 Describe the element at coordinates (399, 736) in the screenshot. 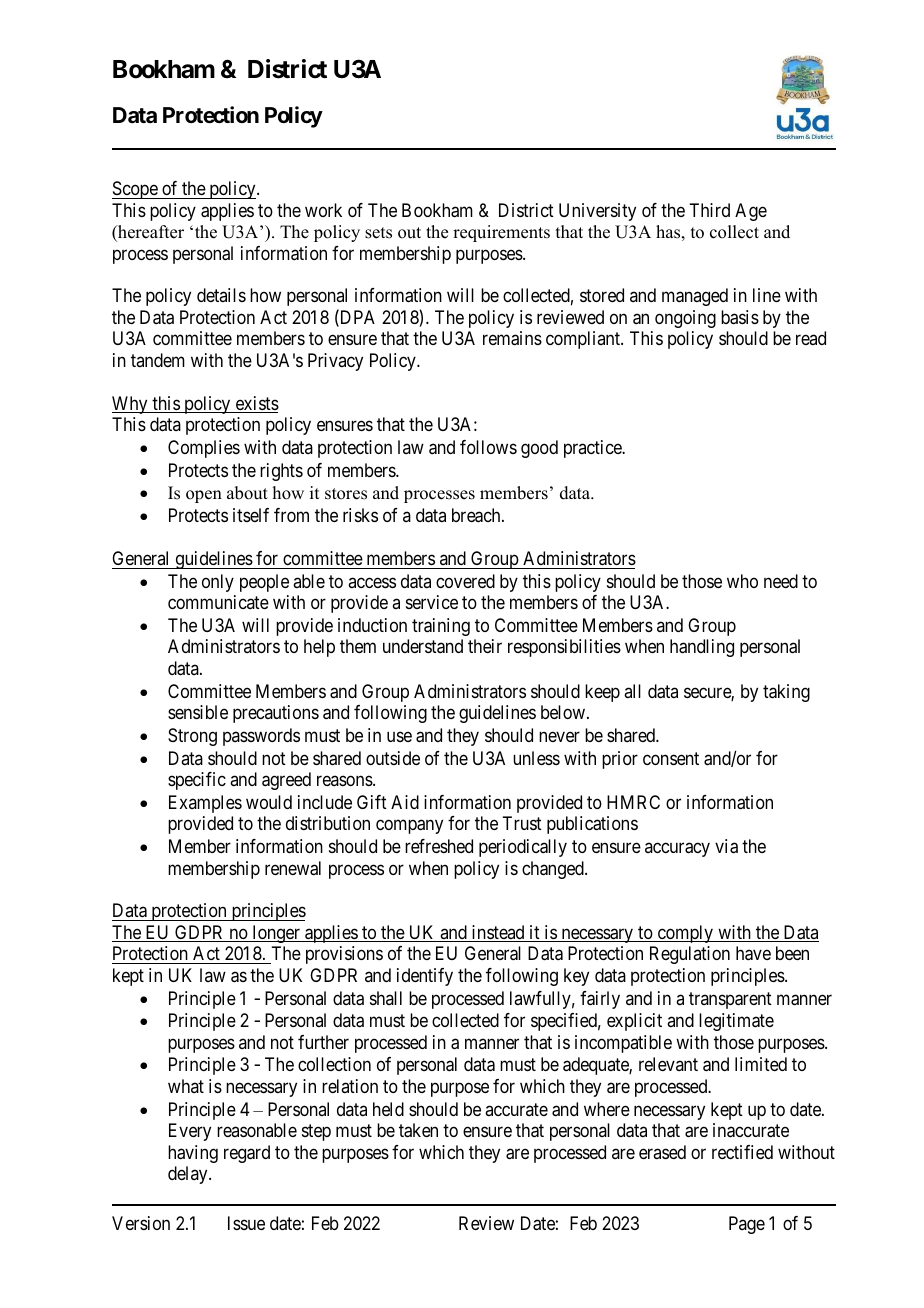

I see `use` at that location.
